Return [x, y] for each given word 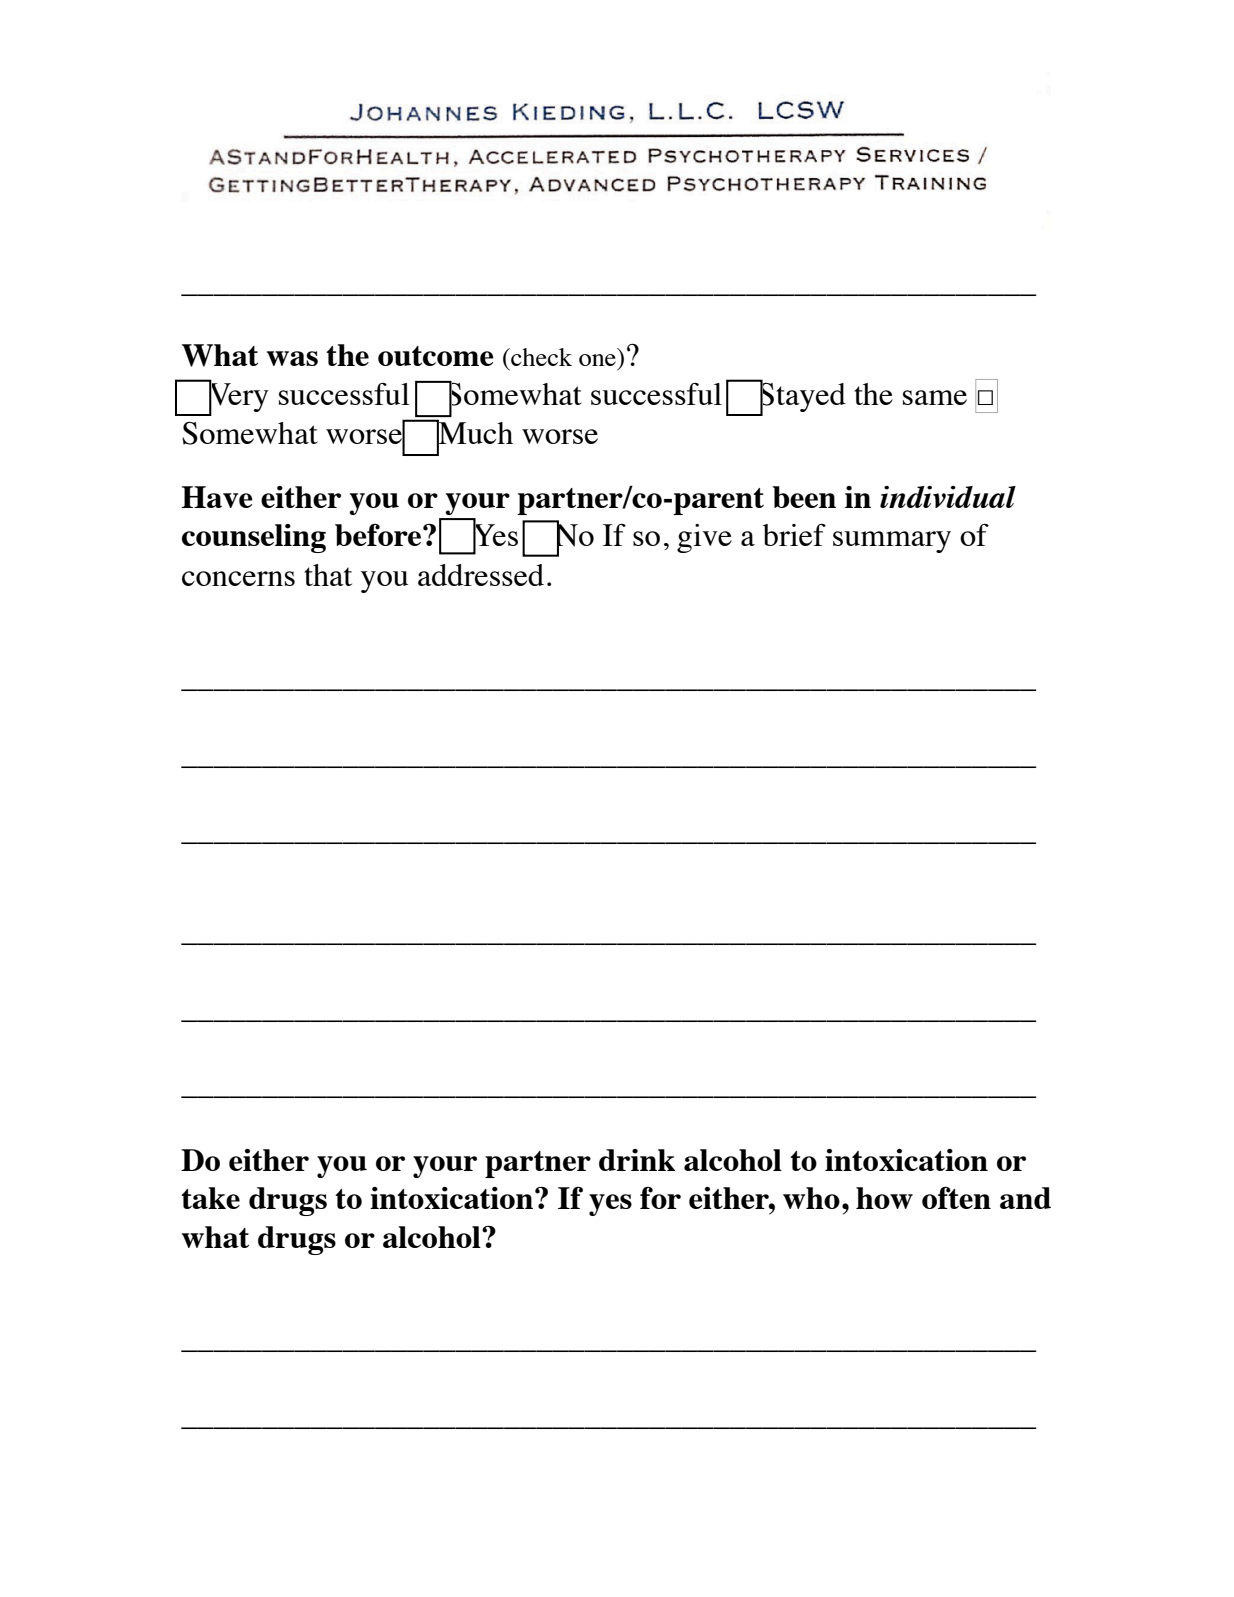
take [210, 1198]
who [811, 1198]
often [956, 1197]
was [292, 358]
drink [637, 1160]
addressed [481, 575]
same [935, 397]
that [328, 575]
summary [892, 542]
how [884, 1198]
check [540, 357]
